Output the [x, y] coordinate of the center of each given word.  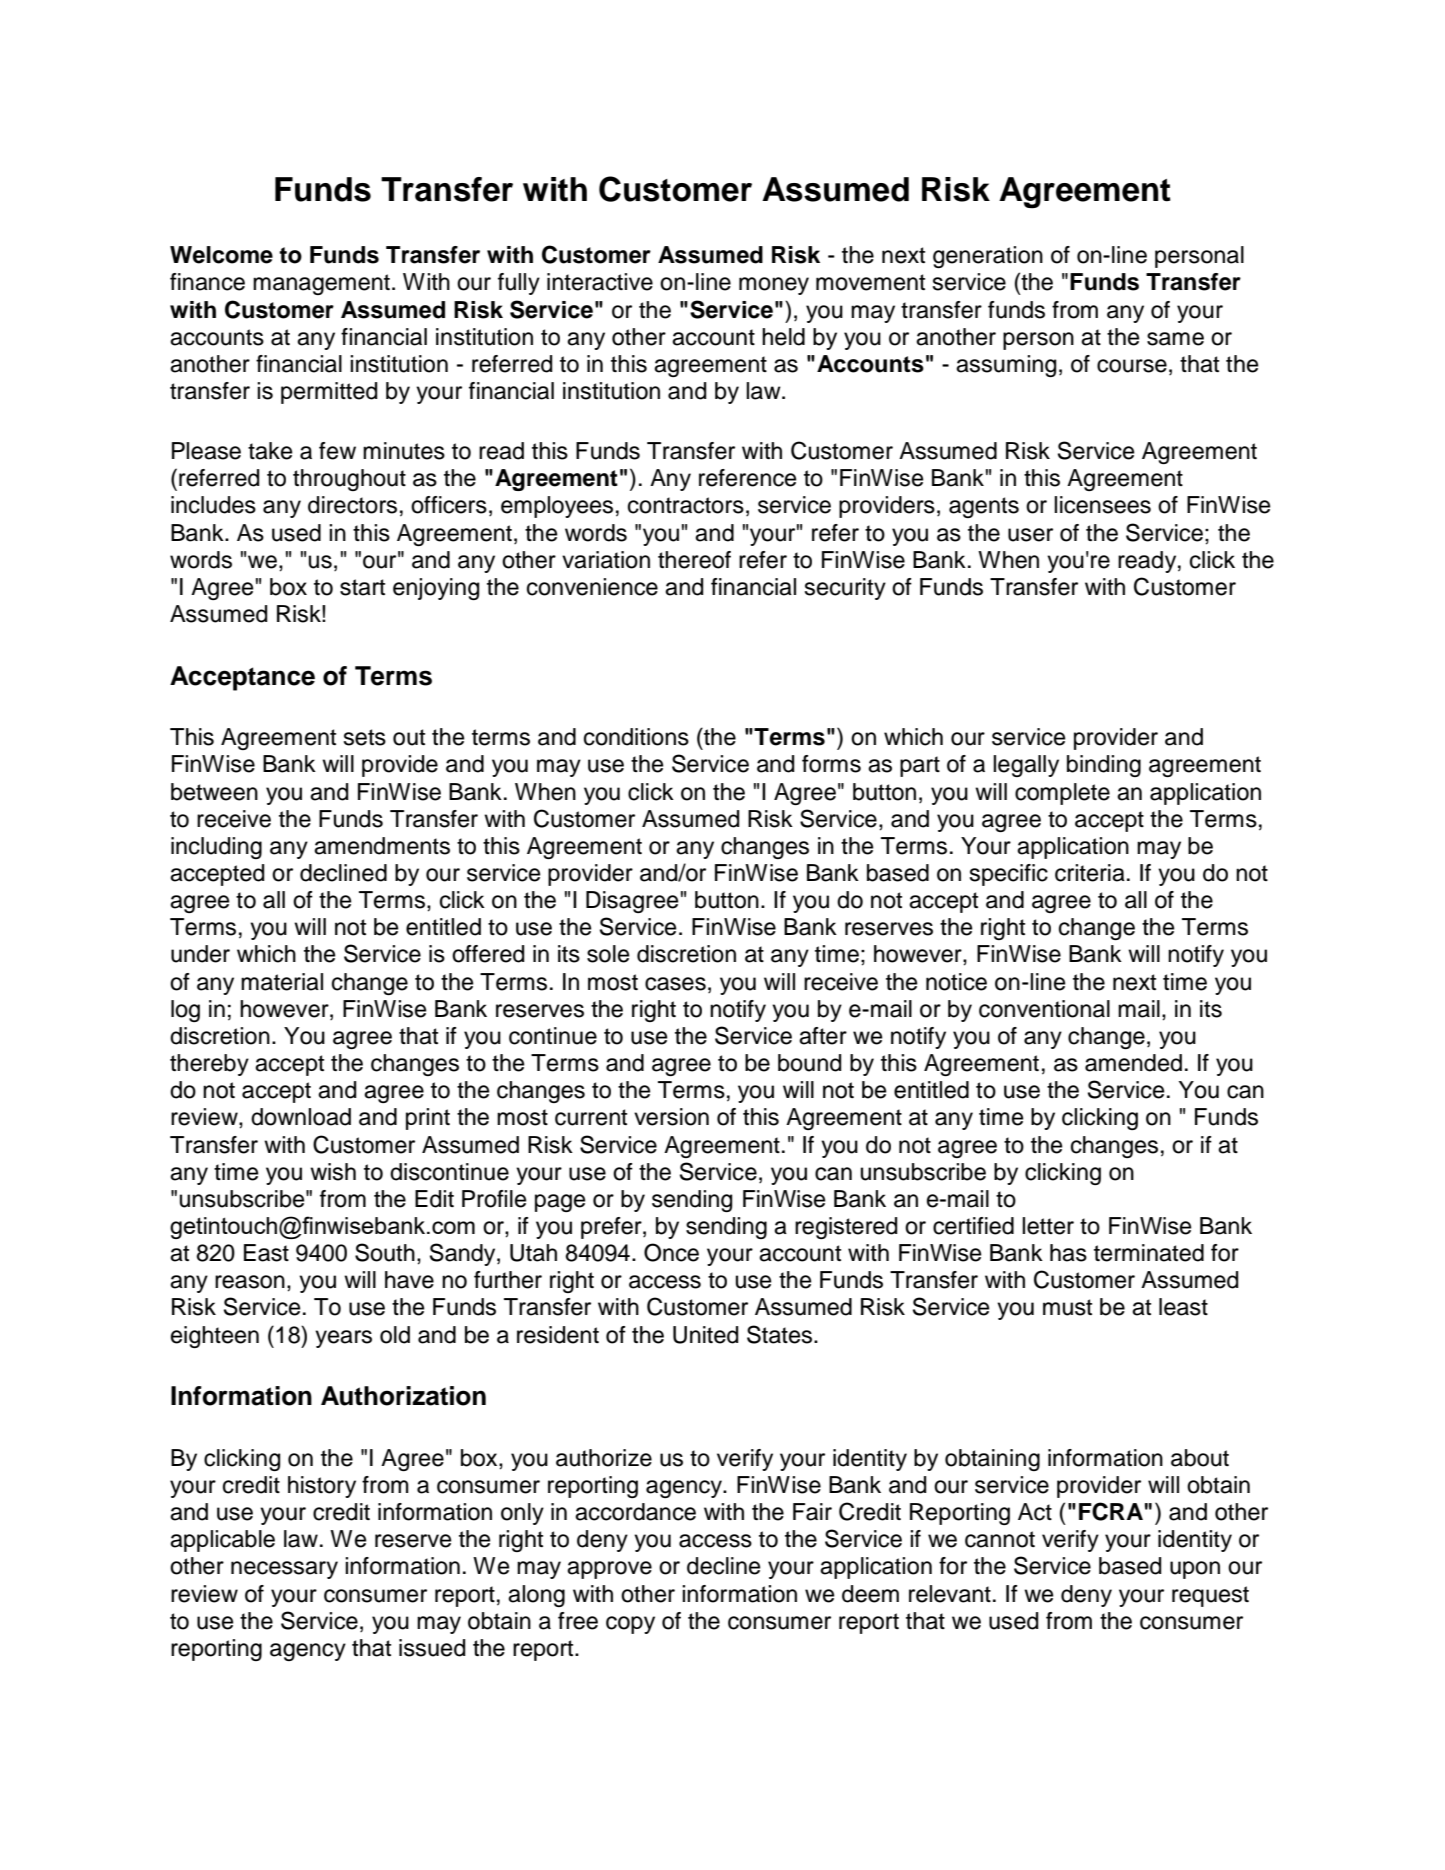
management [321, 284]
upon [1195, 1570]
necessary [284, 1570]
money [774, 286]
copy [630, 1625]
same [1175, 339]
